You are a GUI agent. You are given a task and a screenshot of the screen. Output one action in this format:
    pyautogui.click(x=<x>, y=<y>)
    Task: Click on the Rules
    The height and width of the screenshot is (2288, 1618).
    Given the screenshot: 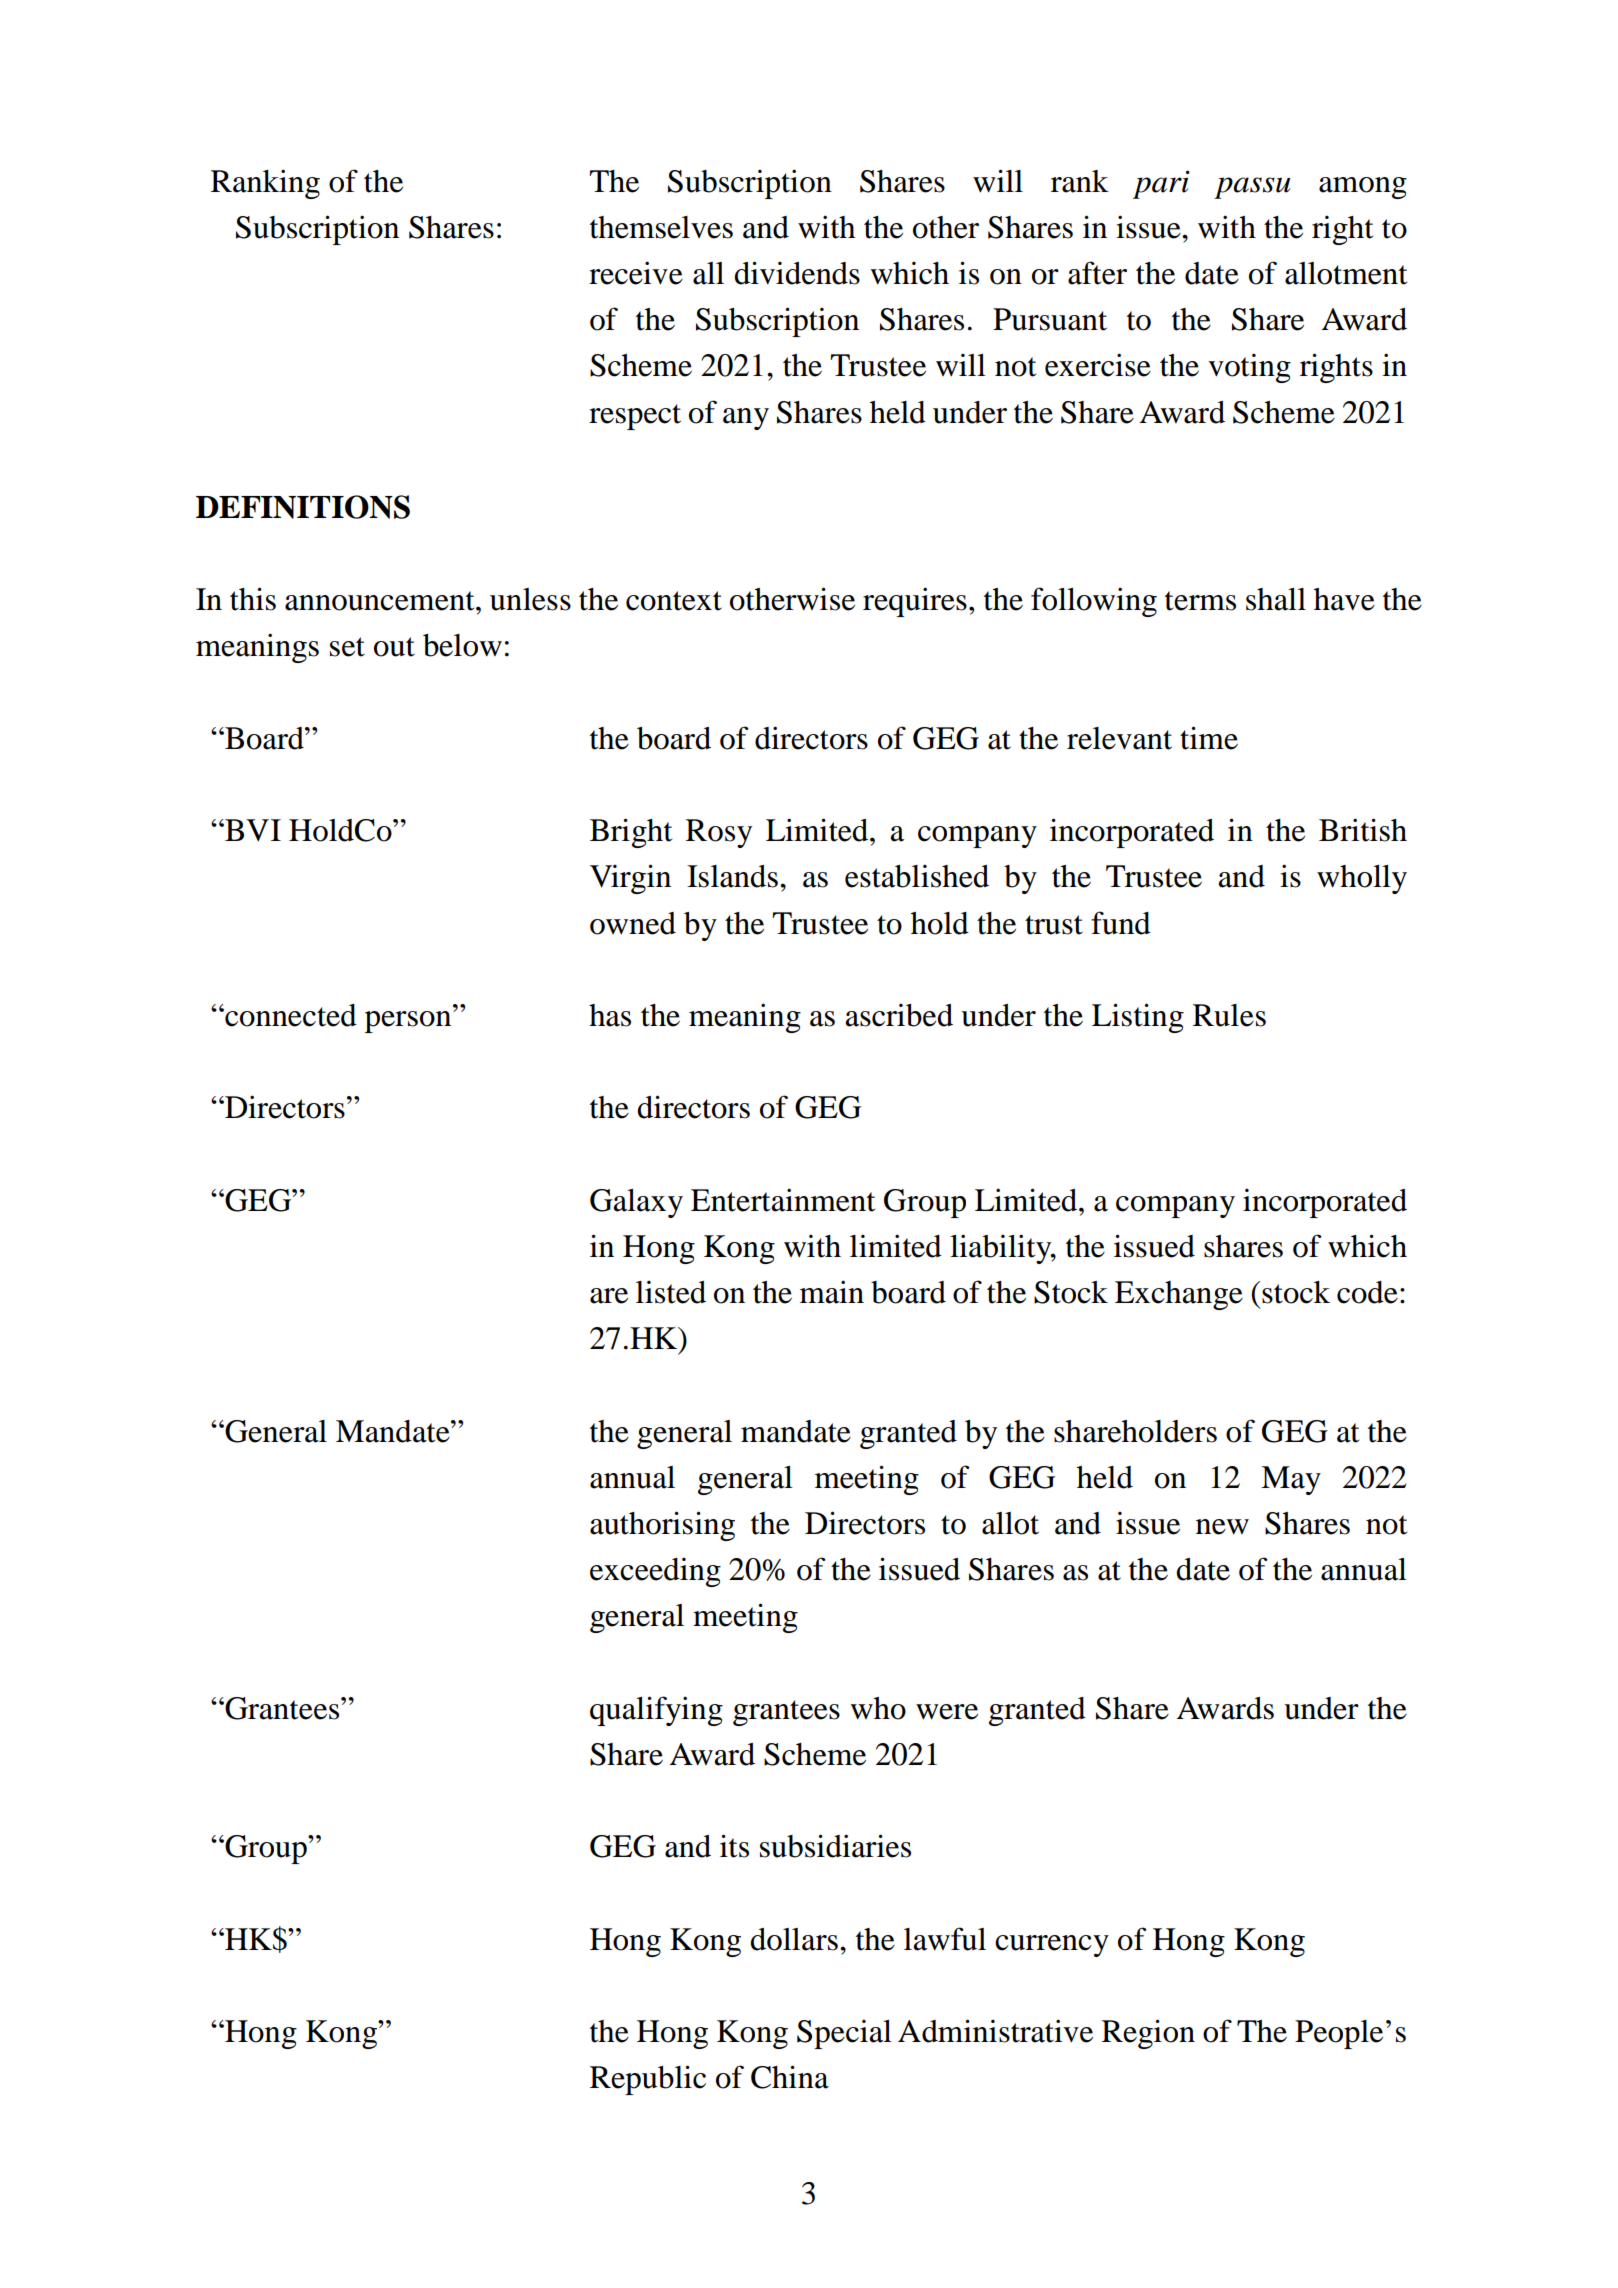 What is the action you would take?
    pyautogui.click(x=1229, y=1015)
